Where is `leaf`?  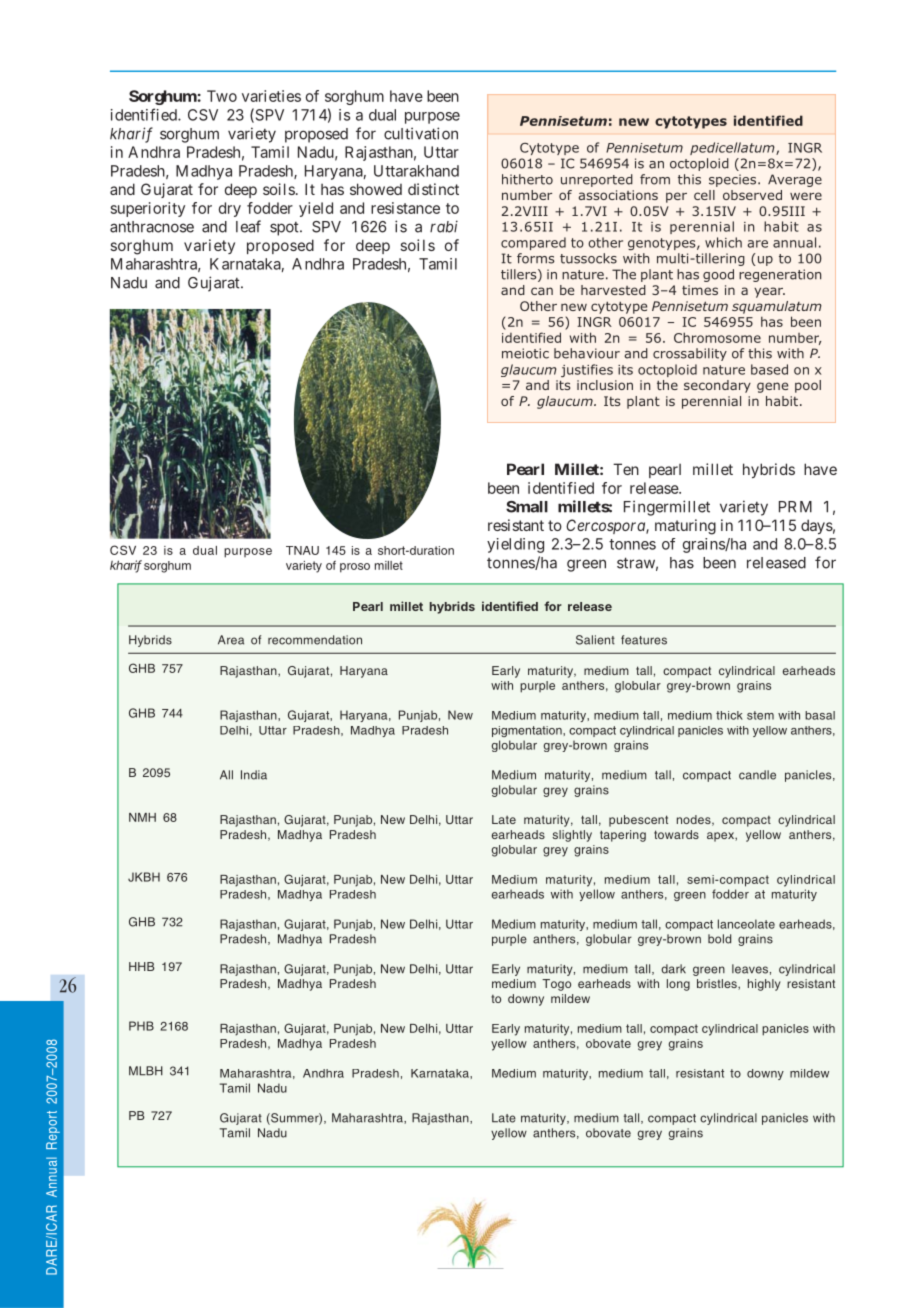
leaf is located at coordinates (248, 226).
